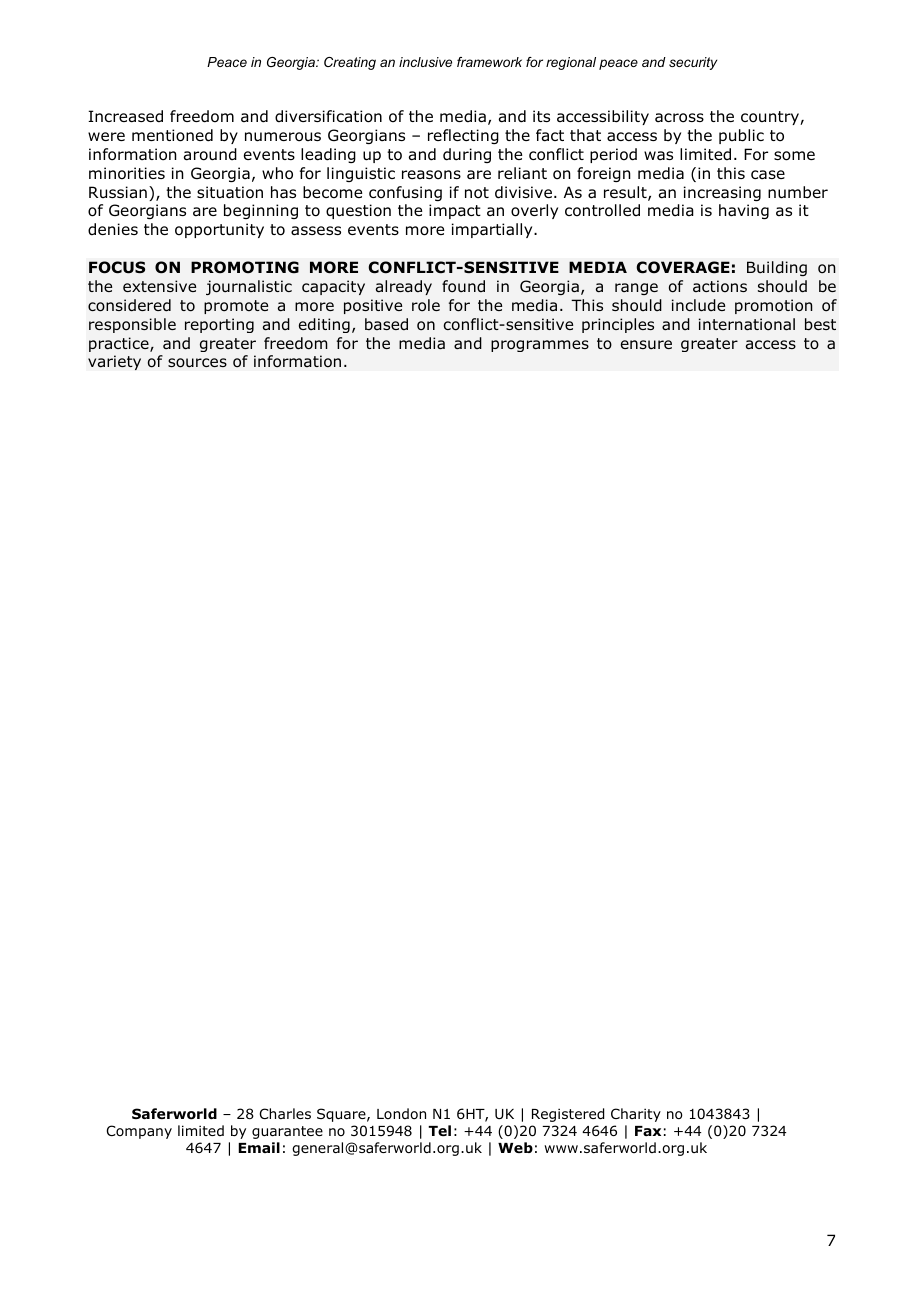 The width and height of the screenshot is (924, 1308). I want to click on Fax, so click(648, 1131).
